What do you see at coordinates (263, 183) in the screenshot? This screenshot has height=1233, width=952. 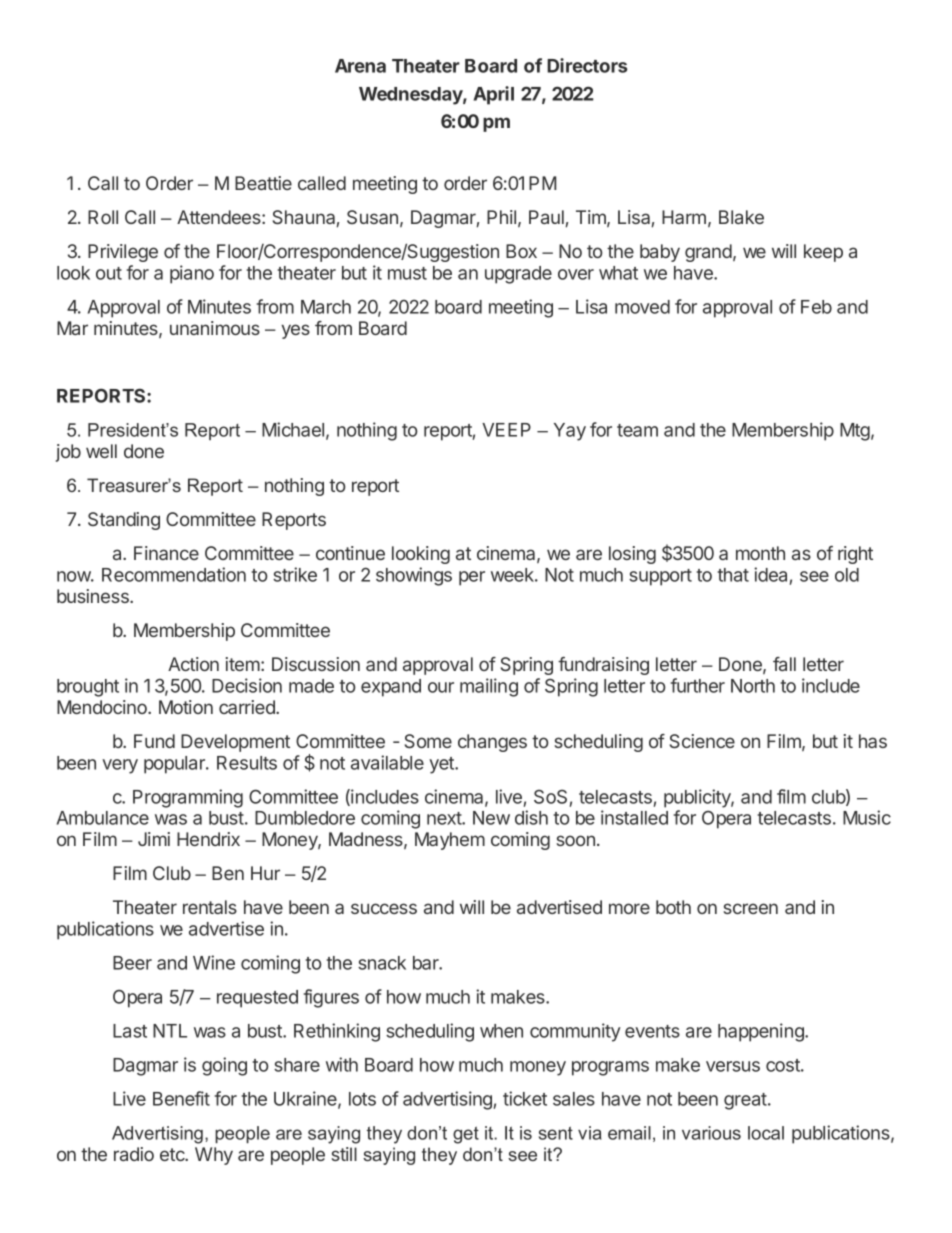 I see `Beattie` at bounding box center [263, 183].
